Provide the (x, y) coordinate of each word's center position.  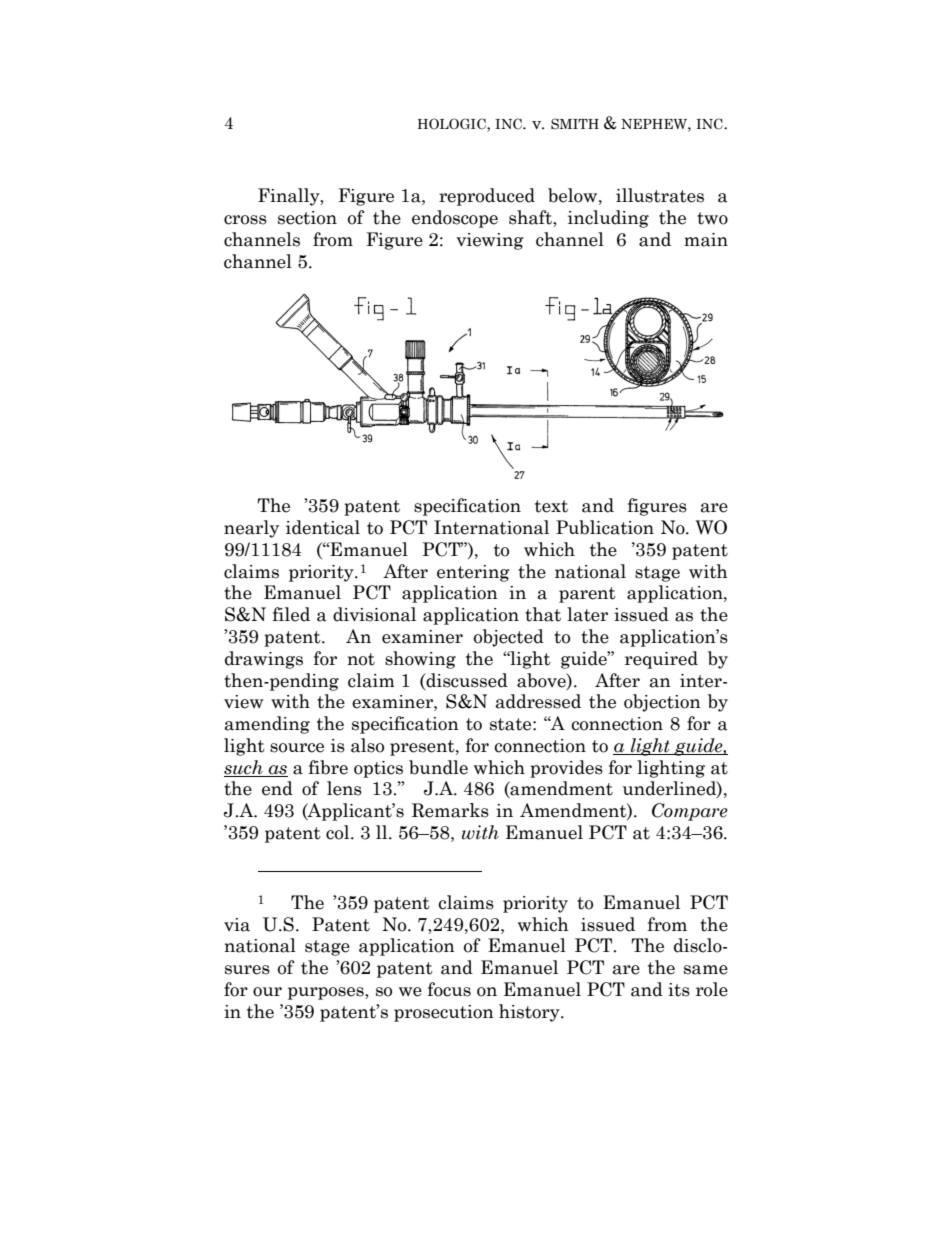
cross (245, 220)
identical (323, 527)
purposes (327, 993)
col (339, 832)
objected (509, 638)
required (661, 660)
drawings (264, 660)
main (706, 240)
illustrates (660, 195)
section (307, 218)
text (551, 506)
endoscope (455, 219)
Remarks (450, 810)
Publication (605, 527)
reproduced (487, 197)
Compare (690, 812)
